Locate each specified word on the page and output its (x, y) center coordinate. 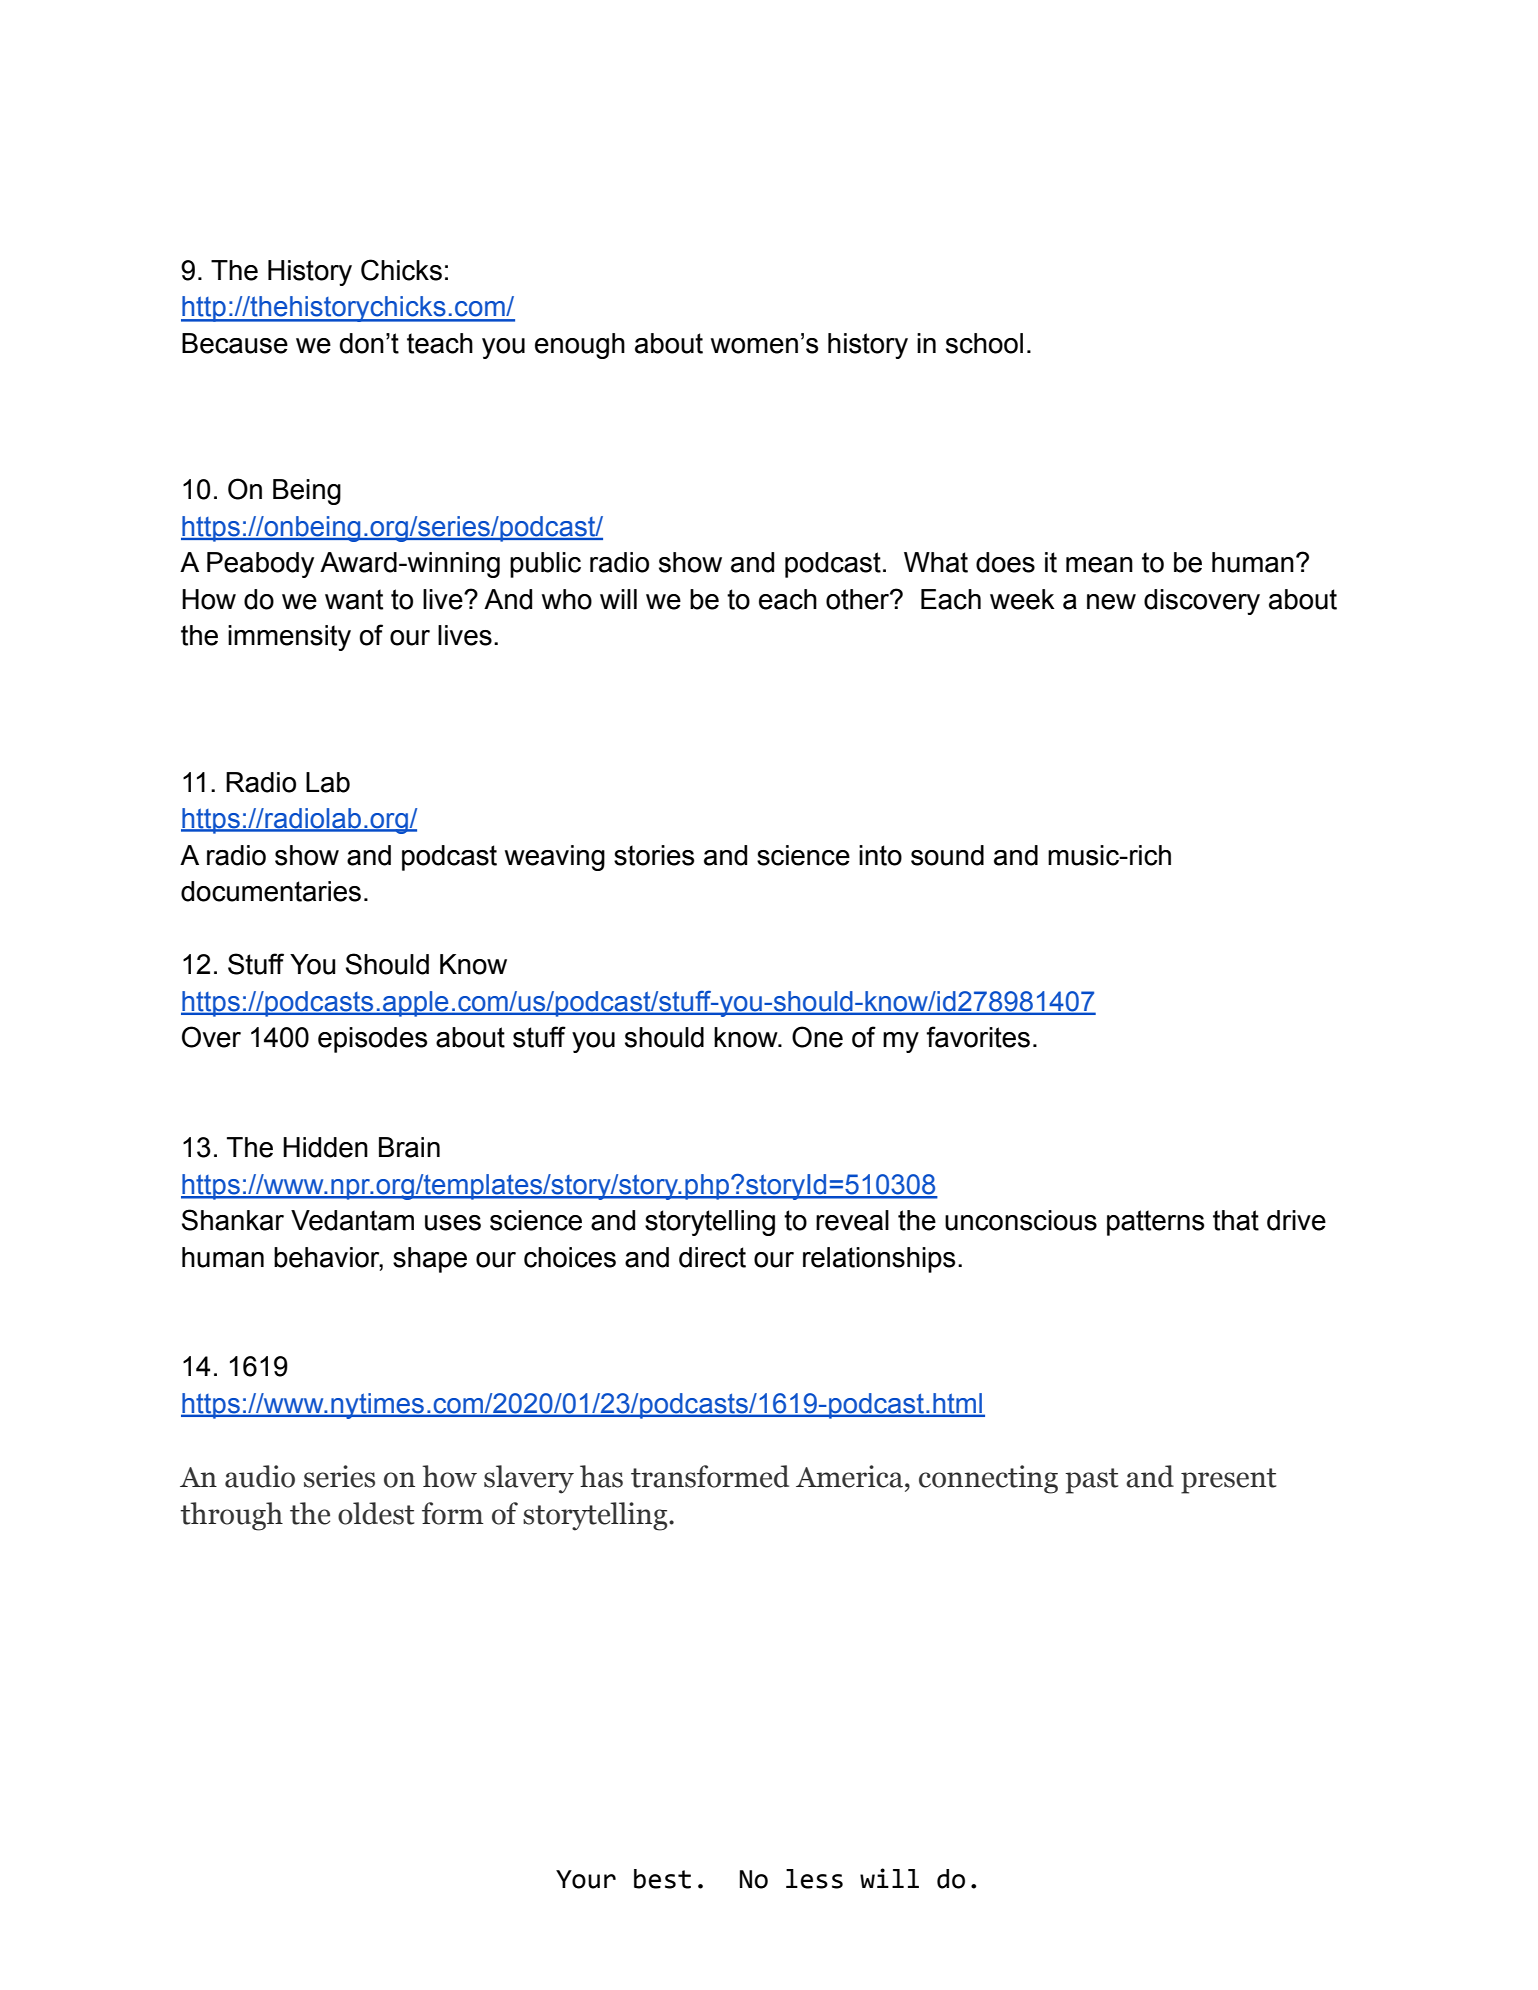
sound (947, 855)
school (984, 343)
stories (654, 855)
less (814, 1879)
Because (235, 343)
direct (712, 1257)
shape (430, 1260)
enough (580, 346)
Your (586, 1879)
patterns (1155, 1223)
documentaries (271, 891)
